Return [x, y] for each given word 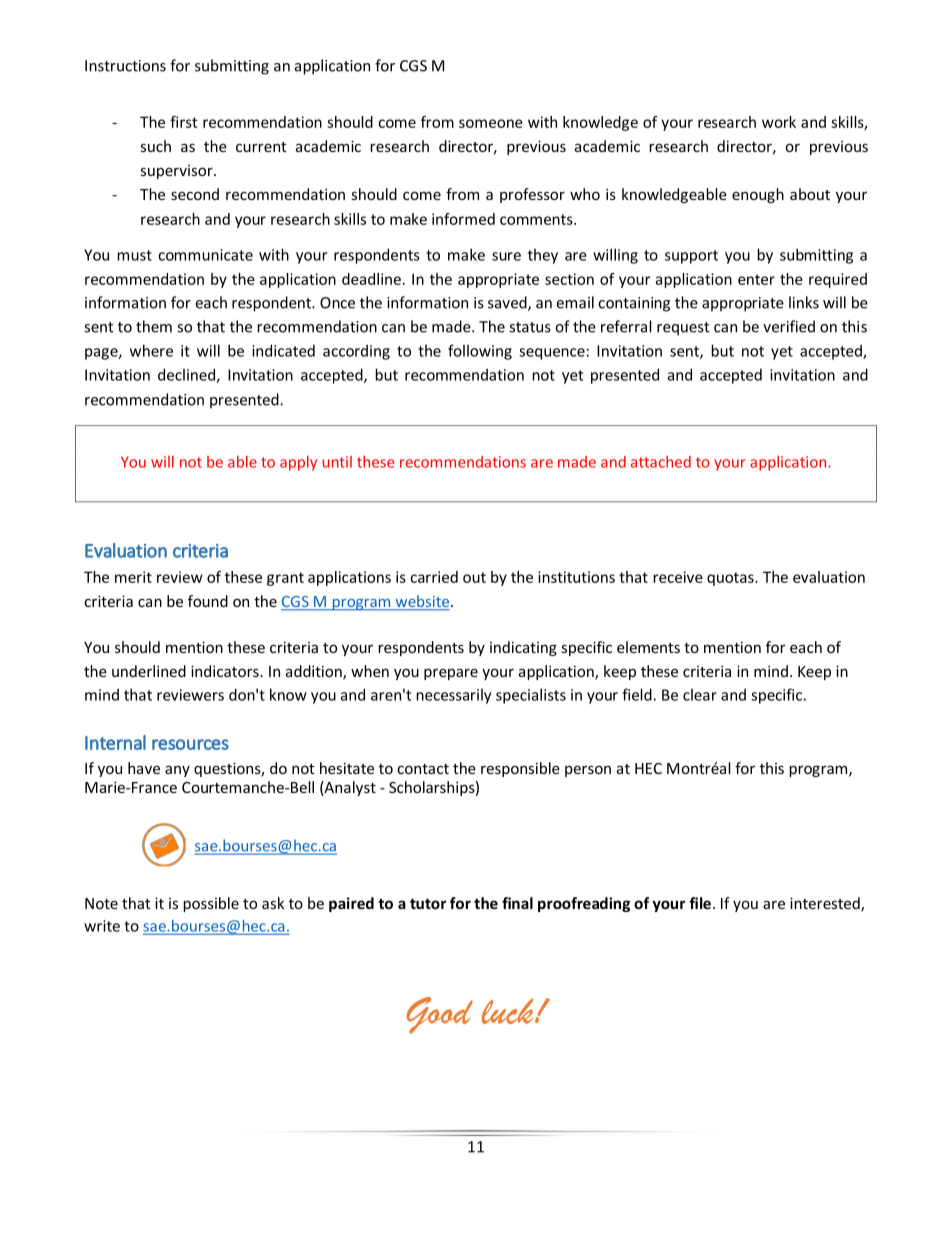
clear [700, 695]
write [102, 926]
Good [439, 1015]
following [480, 352]
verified [789, 326]
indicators [226, 671]
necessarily [453, 696]
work [779, 122]
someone [491, 123]
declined [187, 375]
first [183, 122]
